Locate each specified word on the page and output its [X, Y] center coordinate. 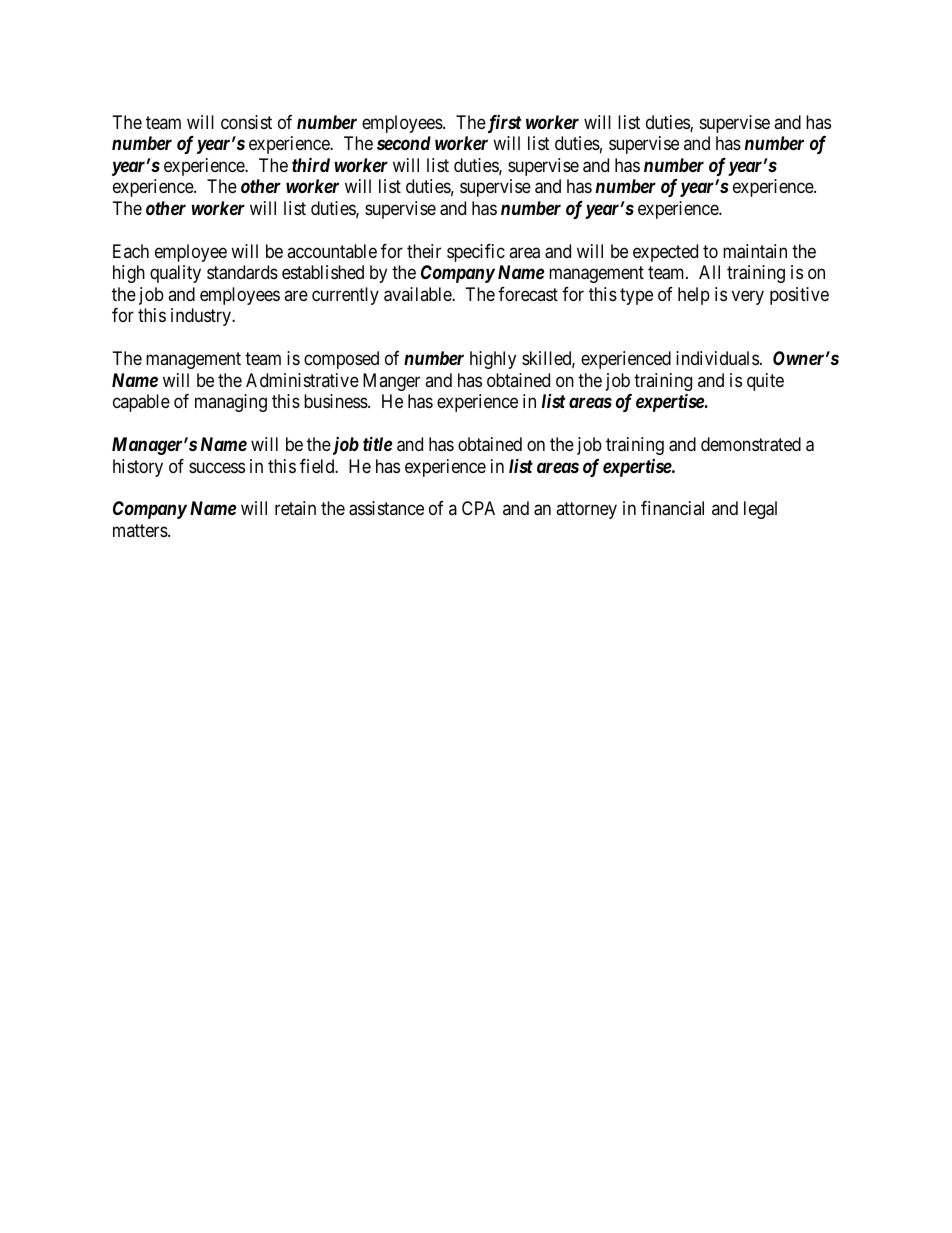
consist [246, 122]
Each [131, 251]
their [424, 251]
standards [242, 272]
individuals [717, 358]
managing [231, 403]
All [709, 272]
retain [295, 508]
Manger [391, 382]
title [377, 443]
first [503, 124]
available [418, 294]
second [404, 143]
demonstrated [751, 444]
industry [202, 317]
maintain [755, 251]
